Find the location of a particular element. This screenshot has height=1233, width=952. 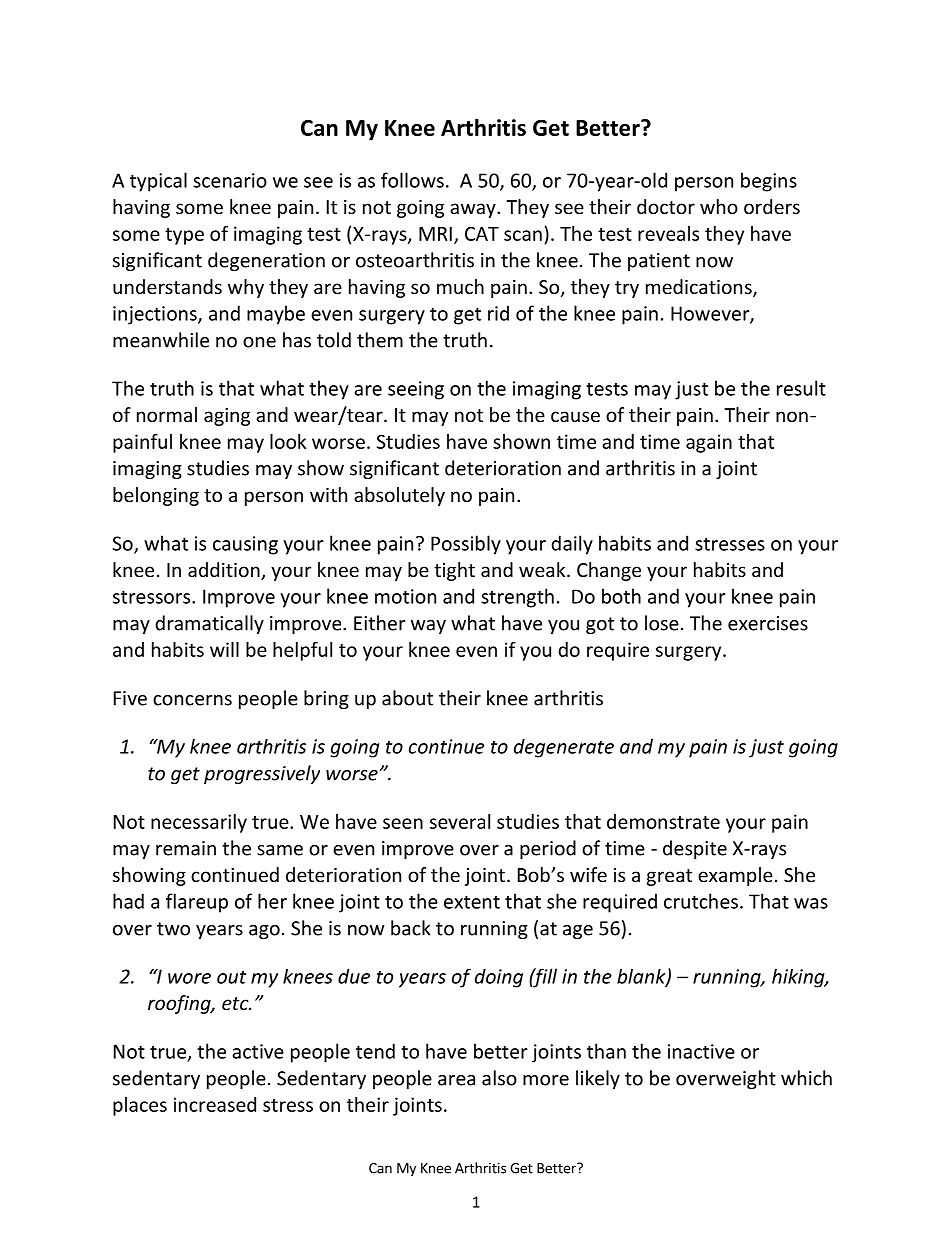

who is located at coordinates (719, 206).
